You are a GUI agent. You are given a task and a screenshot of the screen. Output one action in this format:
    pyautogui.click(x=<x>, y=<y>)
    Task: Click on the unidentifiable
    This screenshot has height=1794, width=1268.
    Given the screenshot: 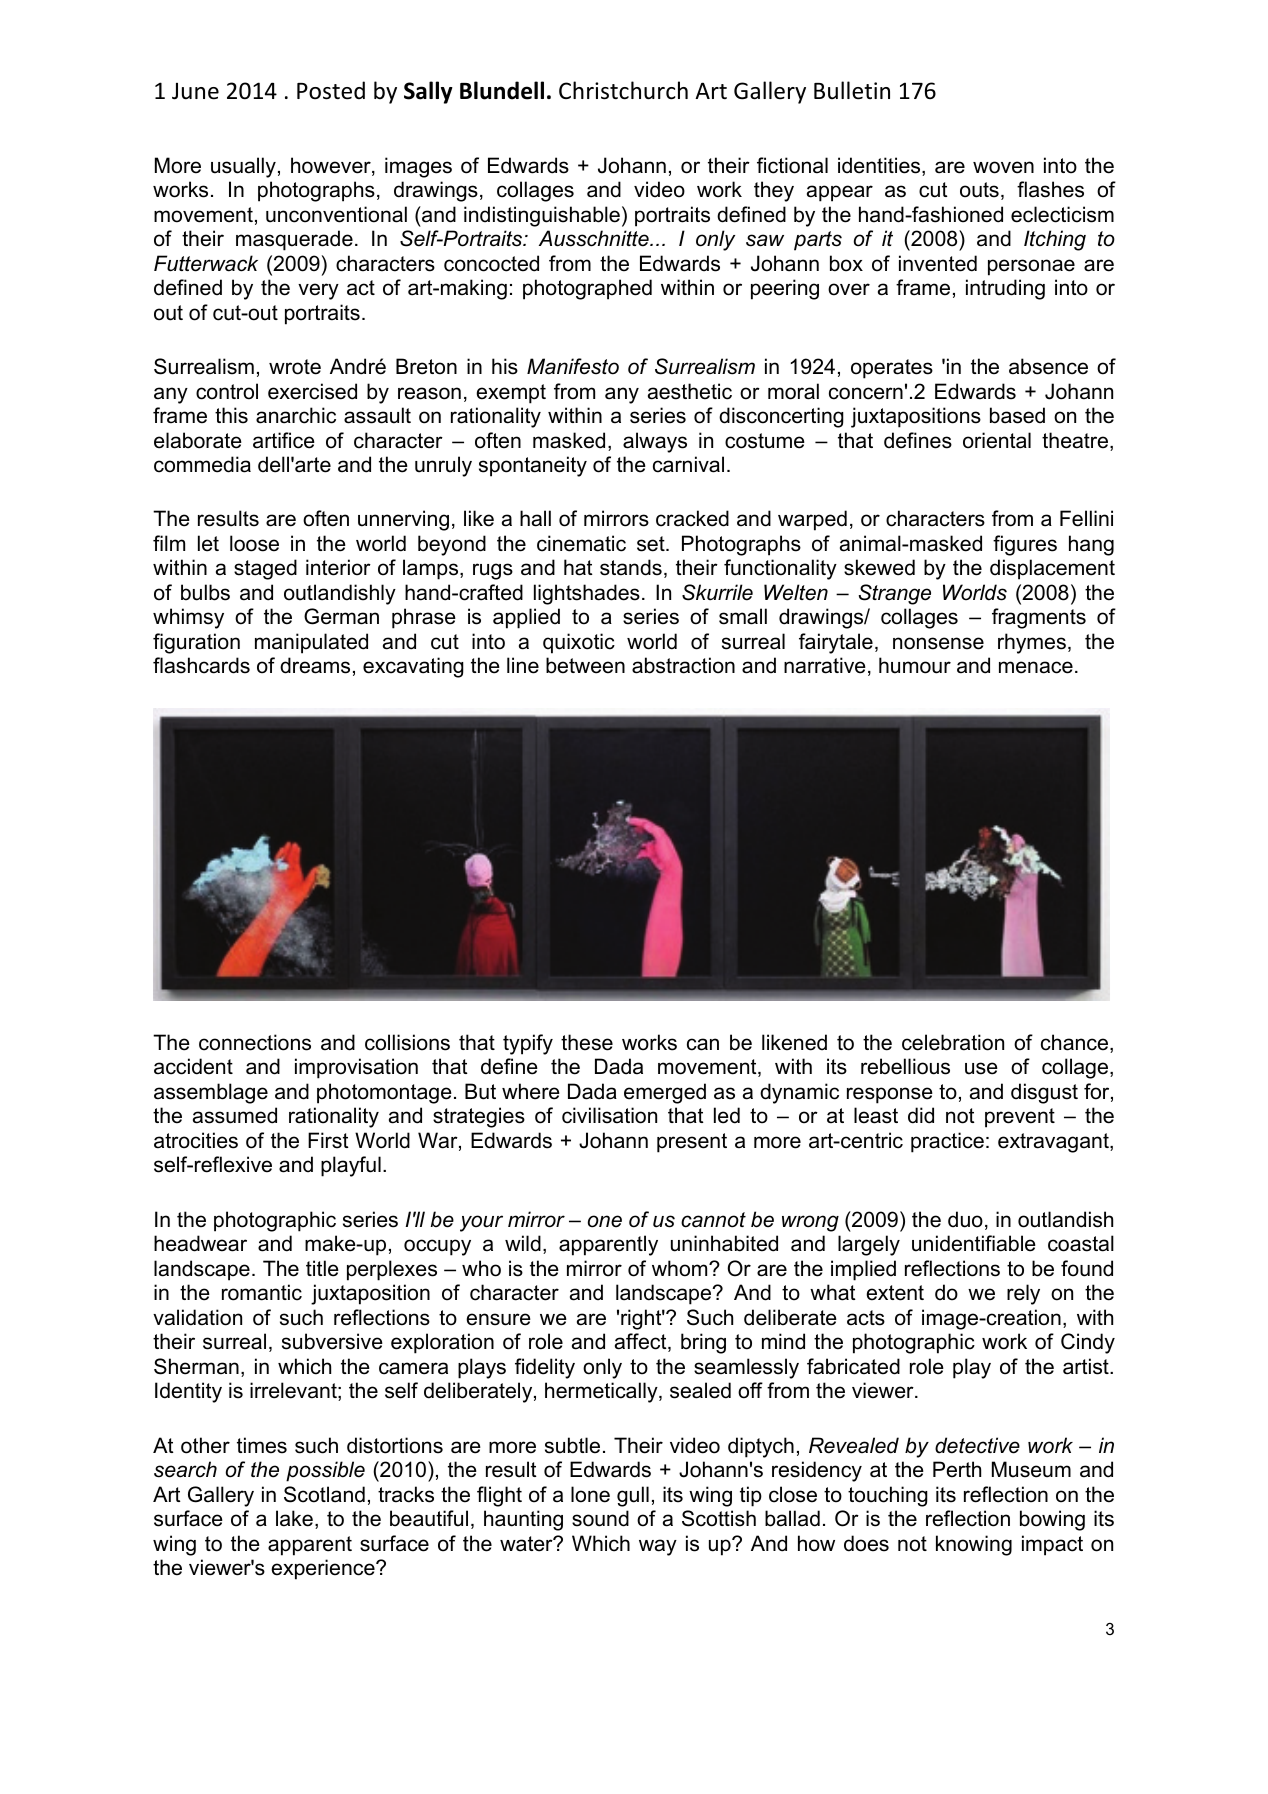 What is the action you would take?
    pyautogui.click(x=974, y=1243)
